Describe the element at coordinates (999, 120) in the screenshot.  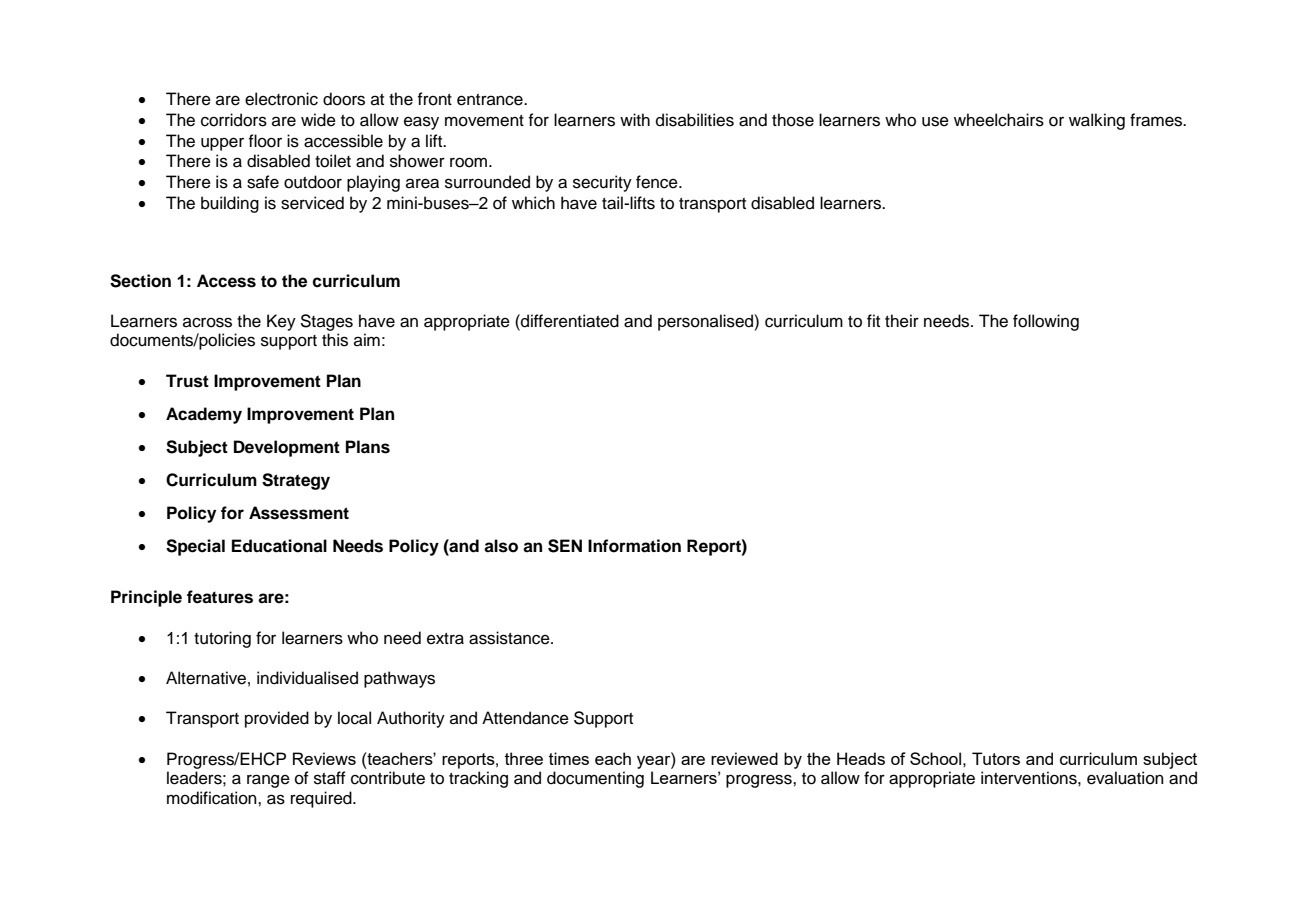
I see `wheelchairs` at that location.
